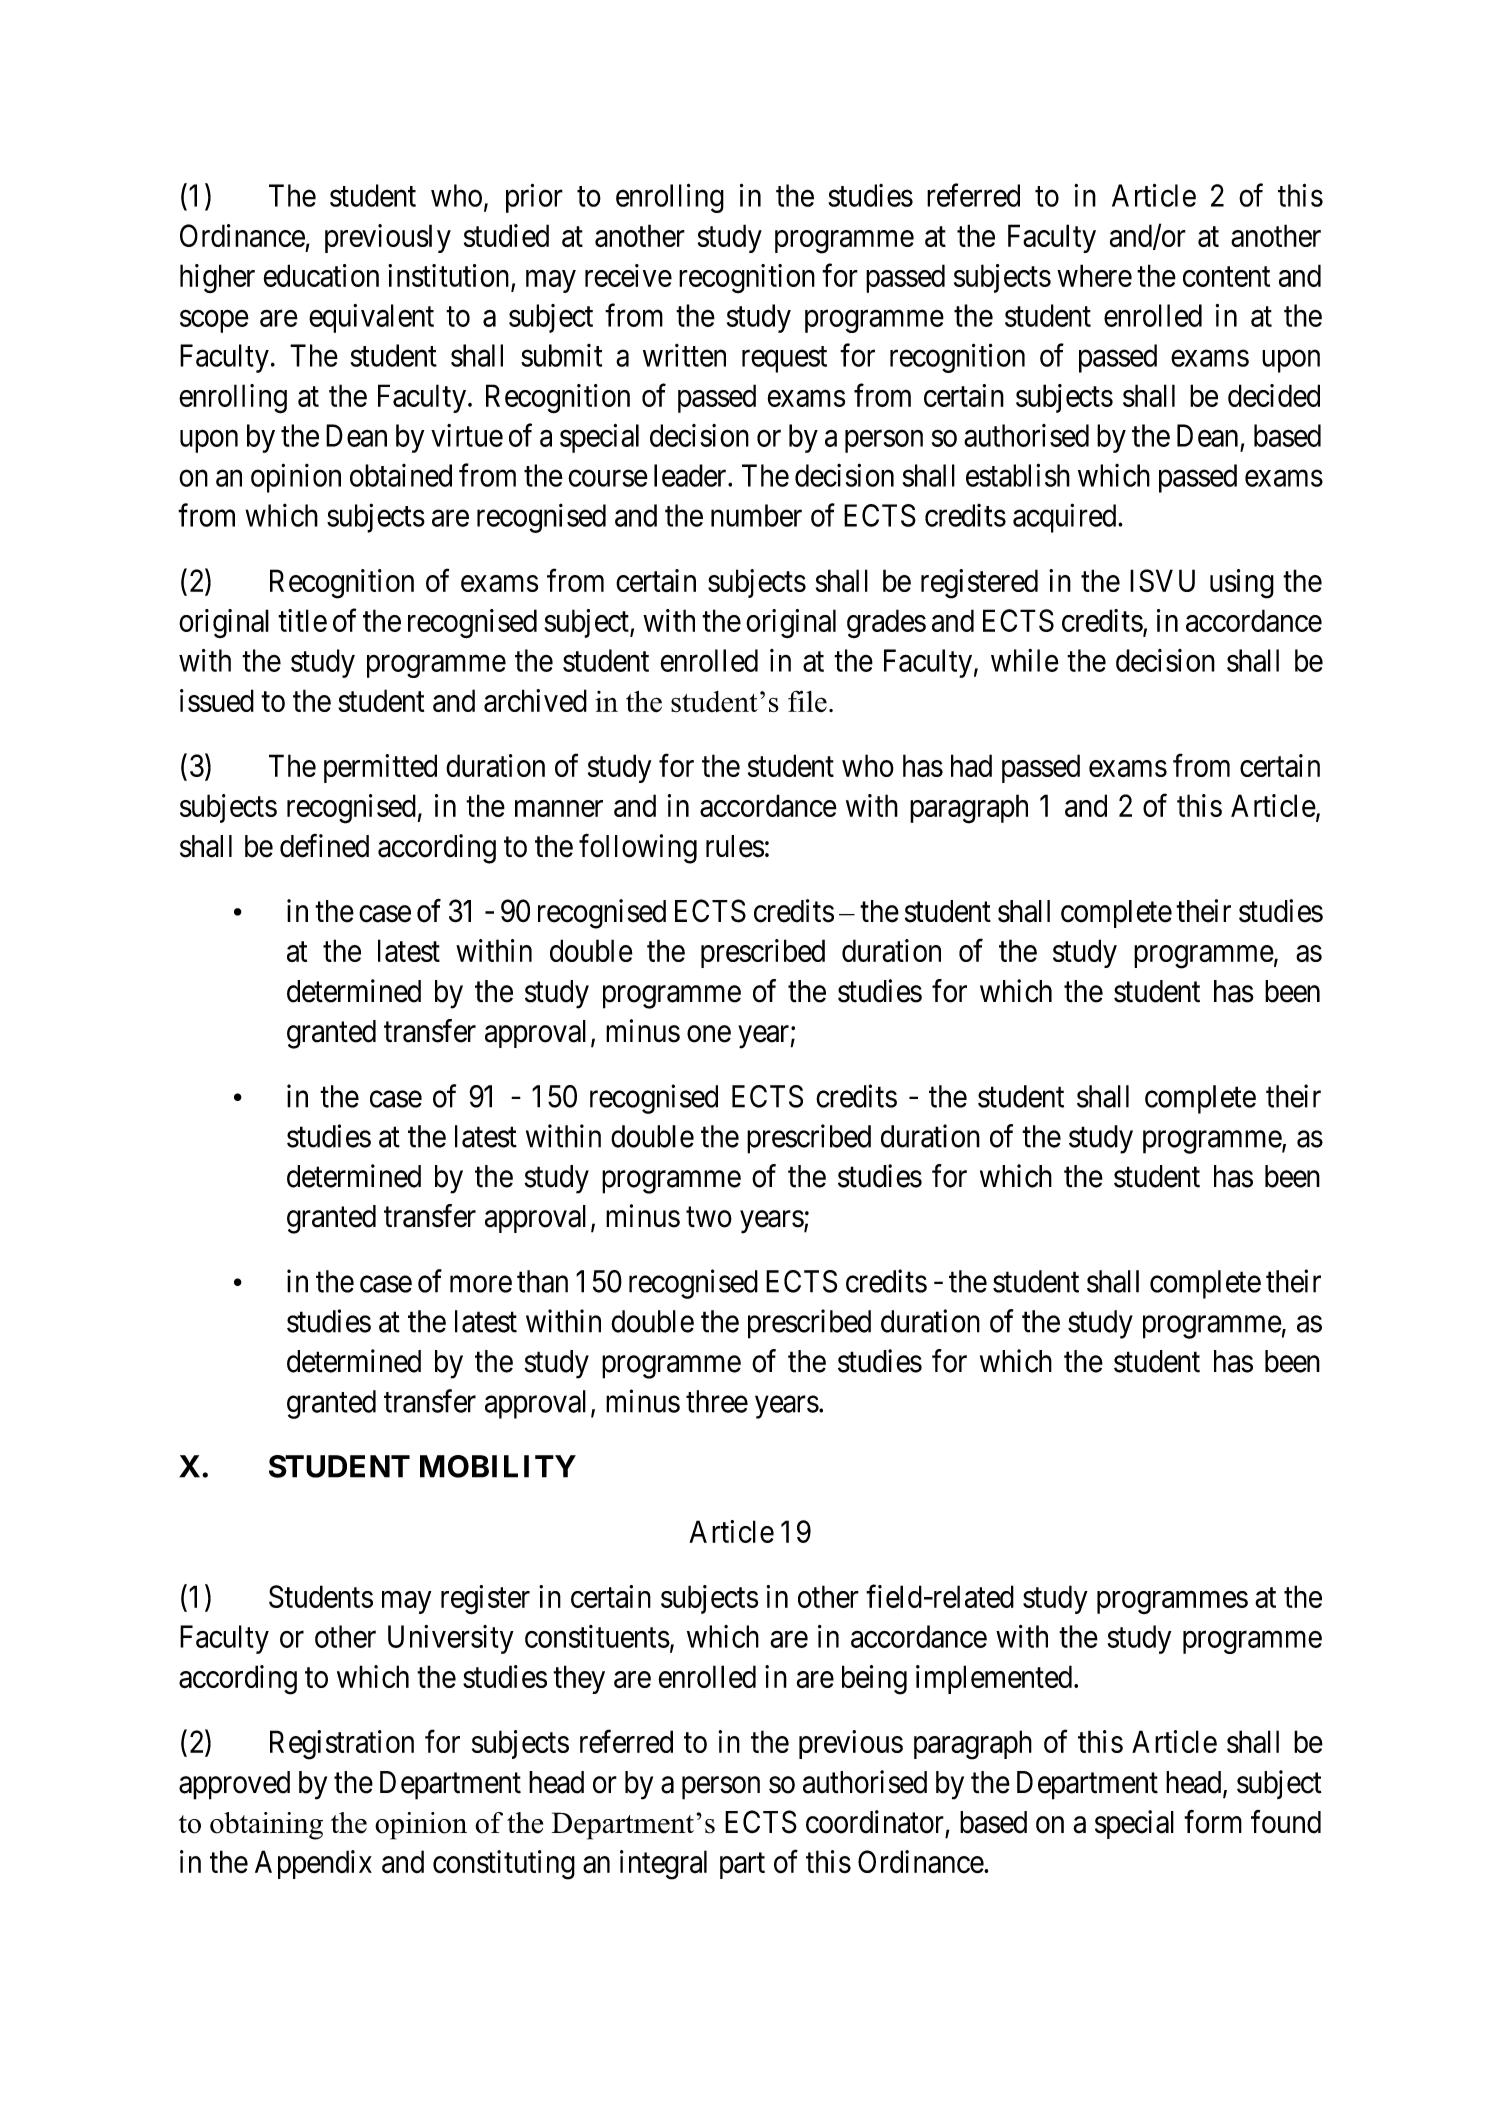  I want to click on integral, so click(663, 1865).
